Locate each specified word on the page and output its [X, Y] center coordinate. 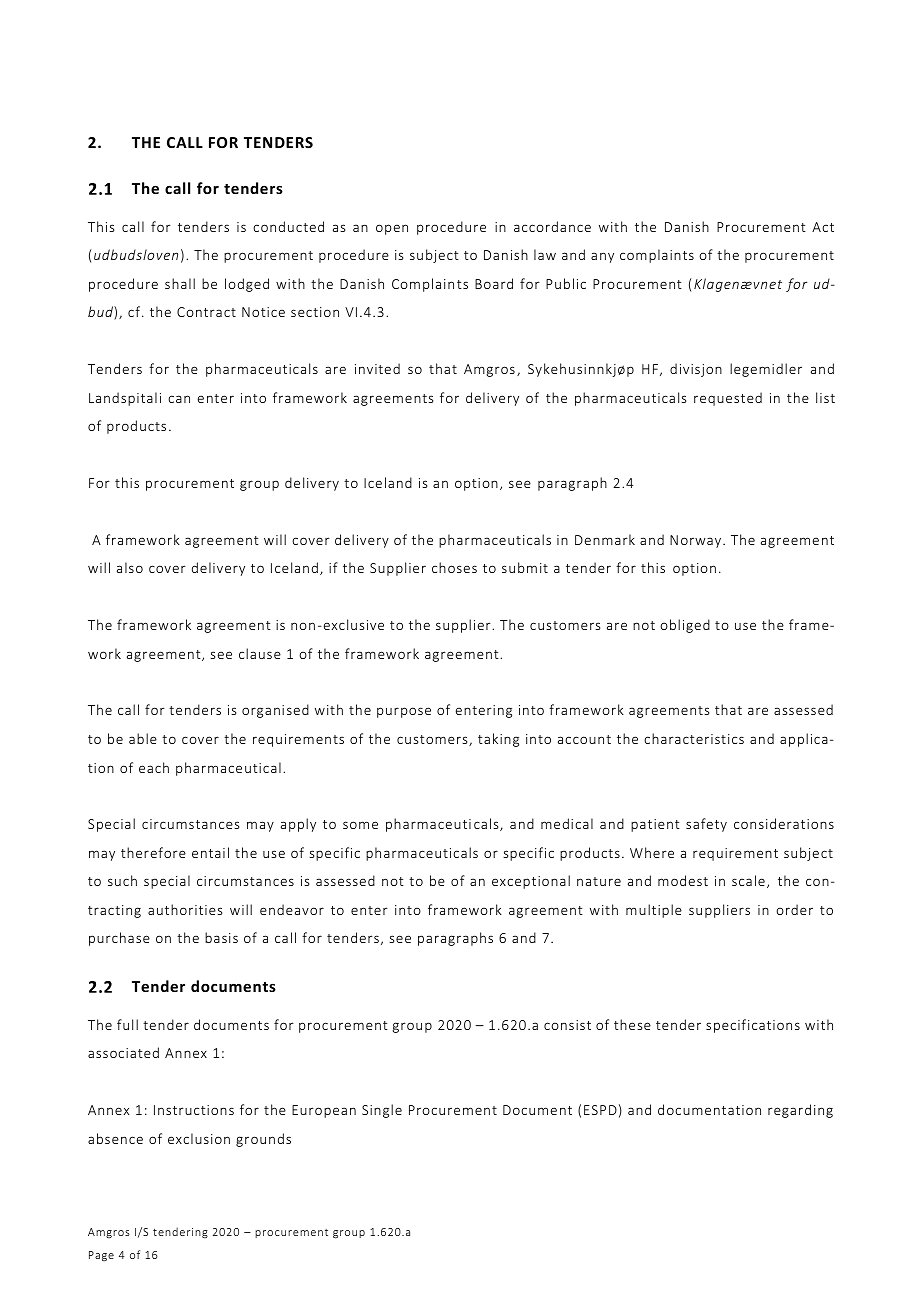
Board [494, 283]
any [602, 257]
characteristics [694, 738]
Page [101, 1256]
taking [498, 740]
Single [382, 1111]
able [143, 738]
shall [180, 283]
